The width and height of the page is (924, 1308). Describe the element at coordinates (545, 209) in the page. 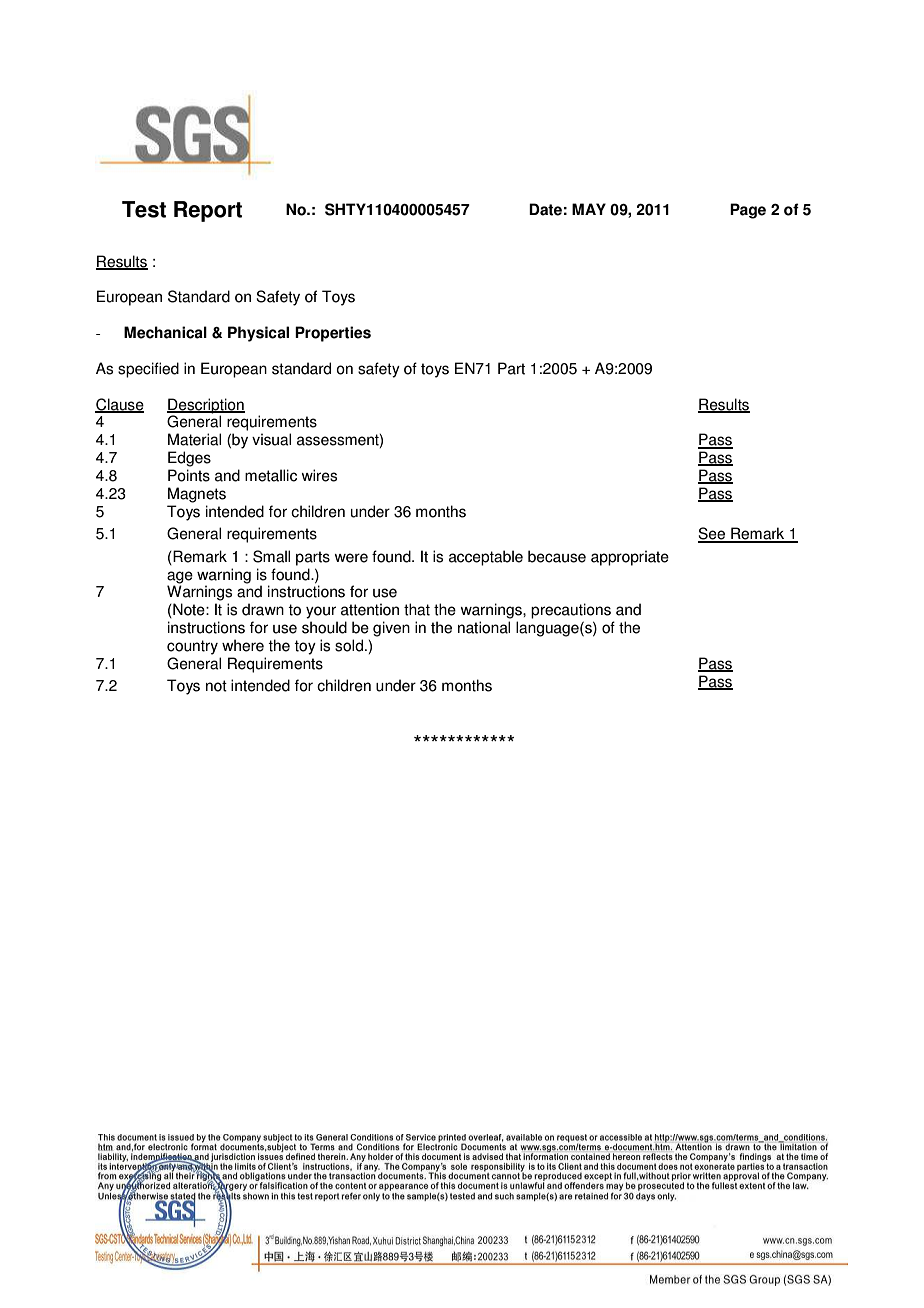

I see `Date` at that location.
